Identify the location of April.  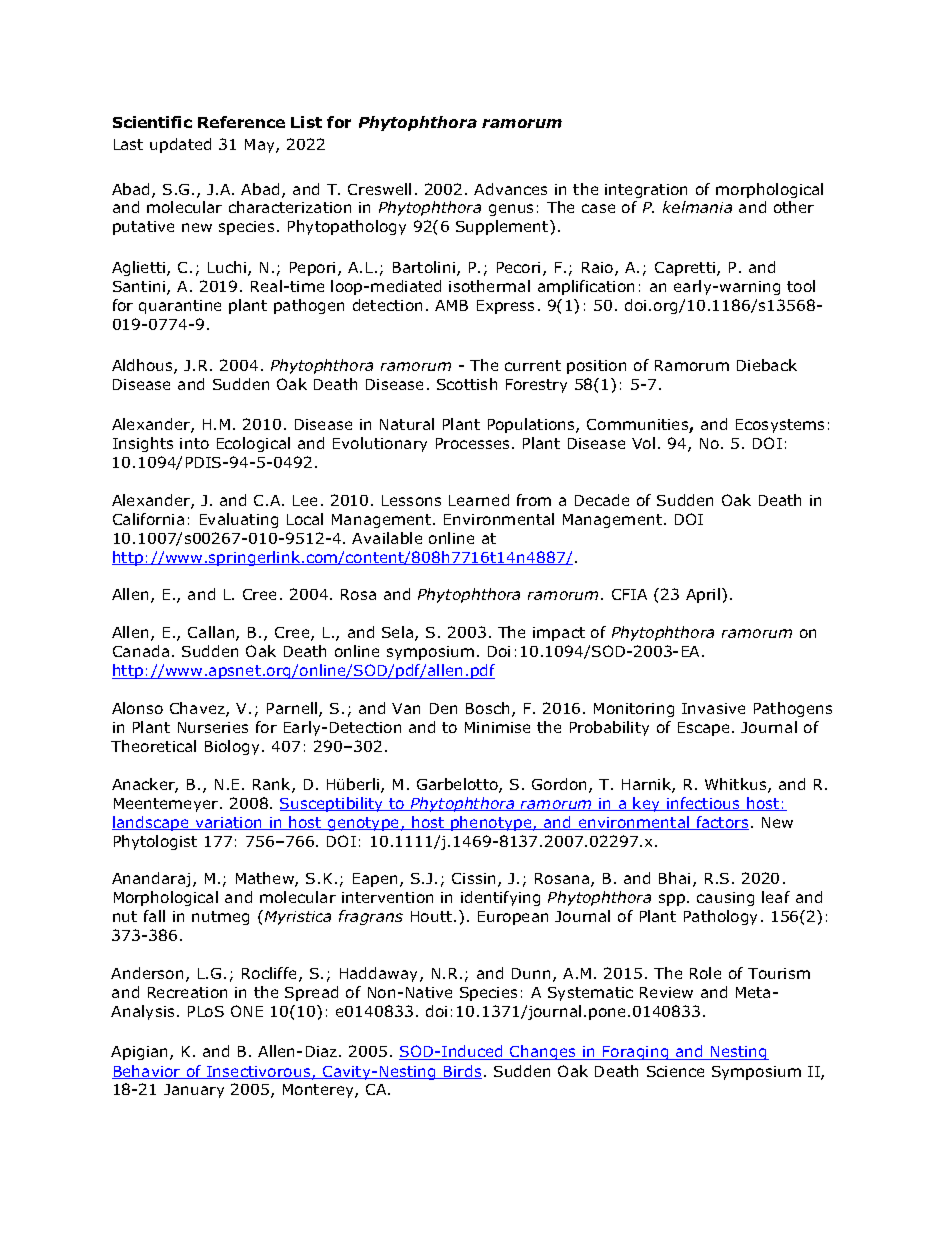
(703, 595).
